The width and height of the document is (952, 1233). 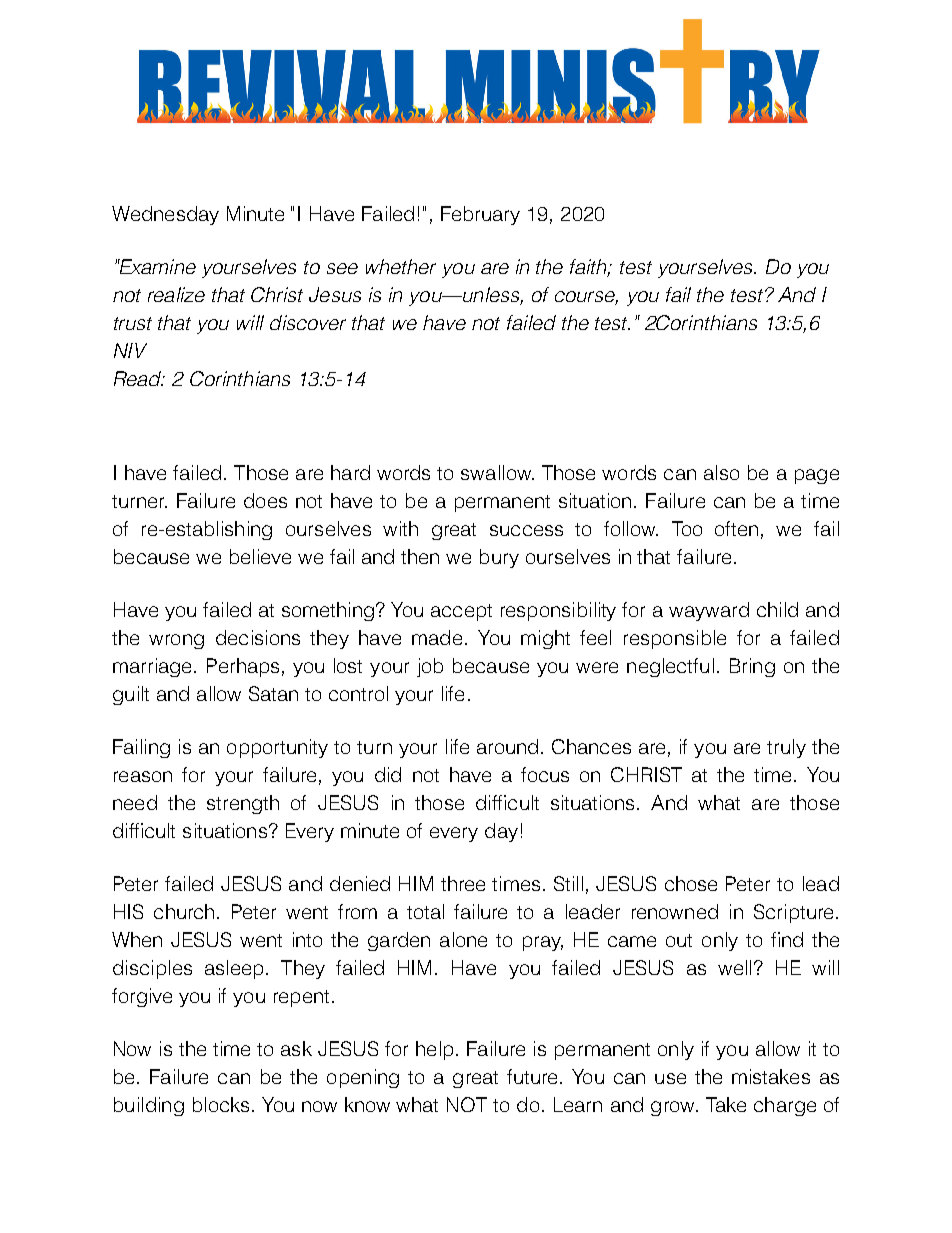 I want to click on job, so click(x=430, y=667).
